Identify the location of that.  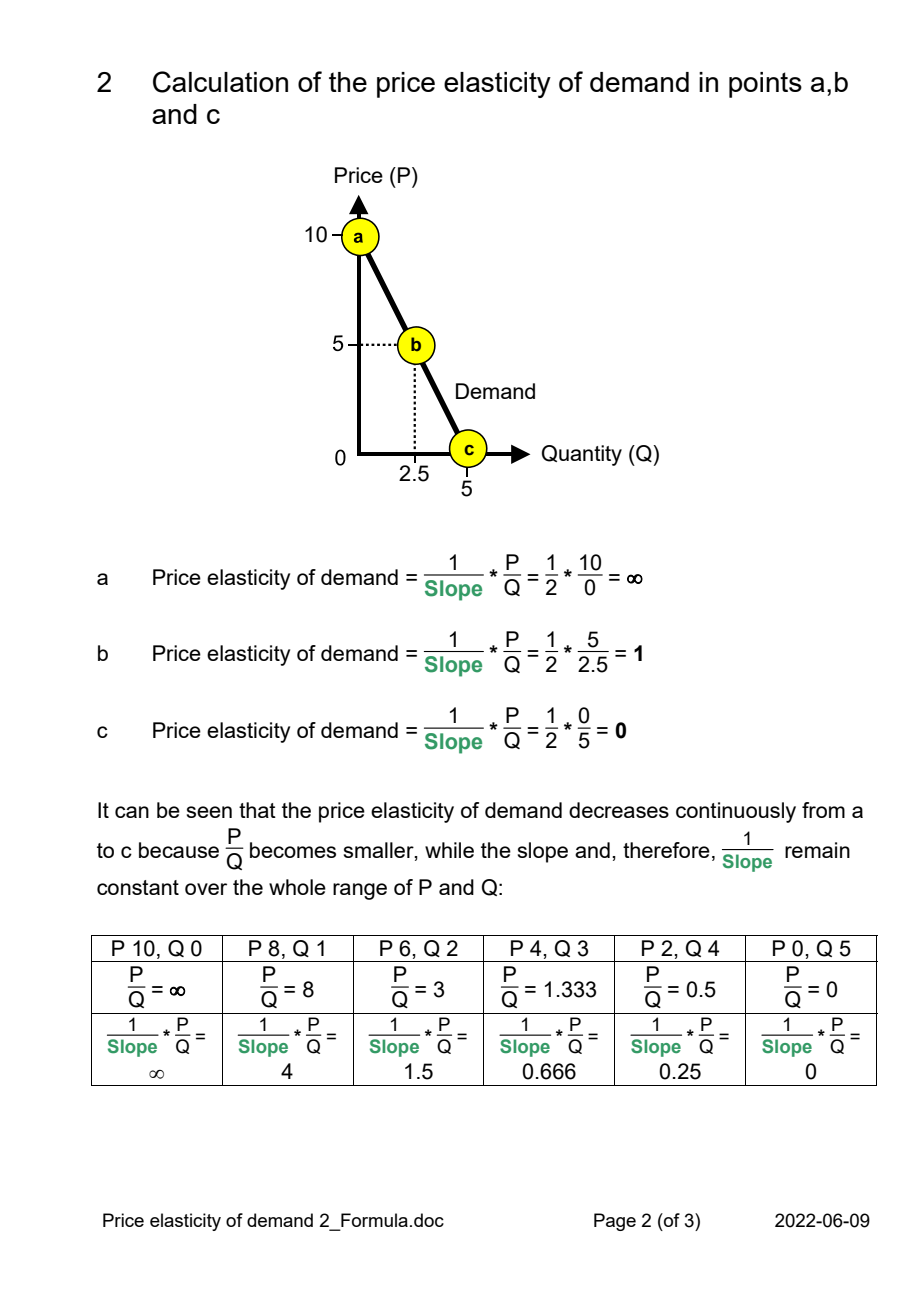
(257, 810).
